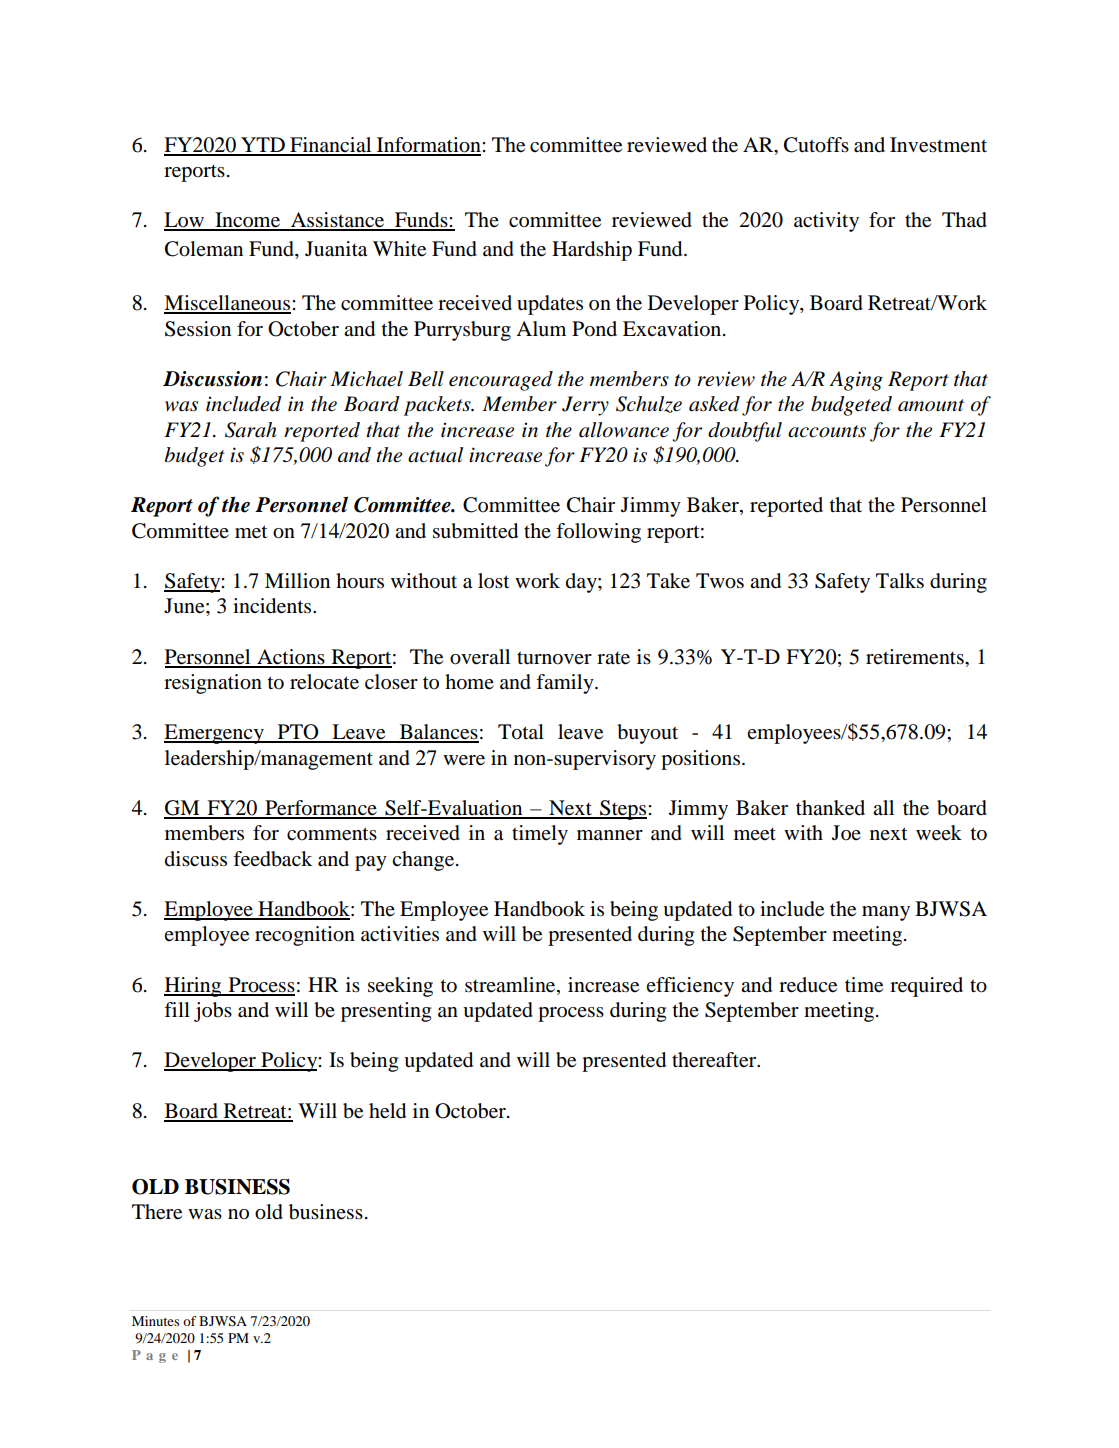 This document has height=1448, width=1119. What do you see at coordinates (926, 987) in the document?
I see `required` at bounding box center [926, 987].
